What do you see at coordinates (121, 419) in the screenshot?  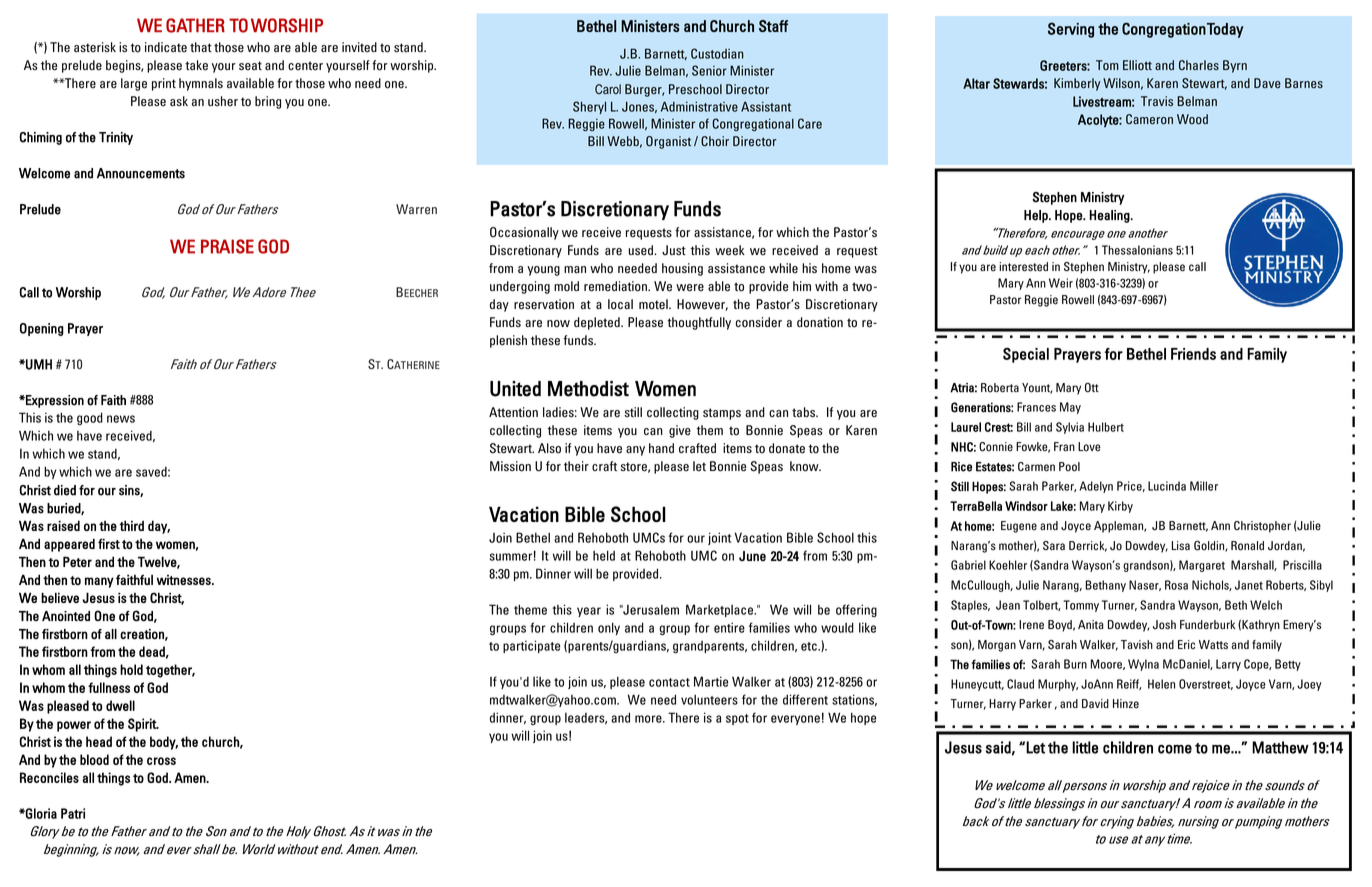 I see `news` at bounding box center [121, 419].
